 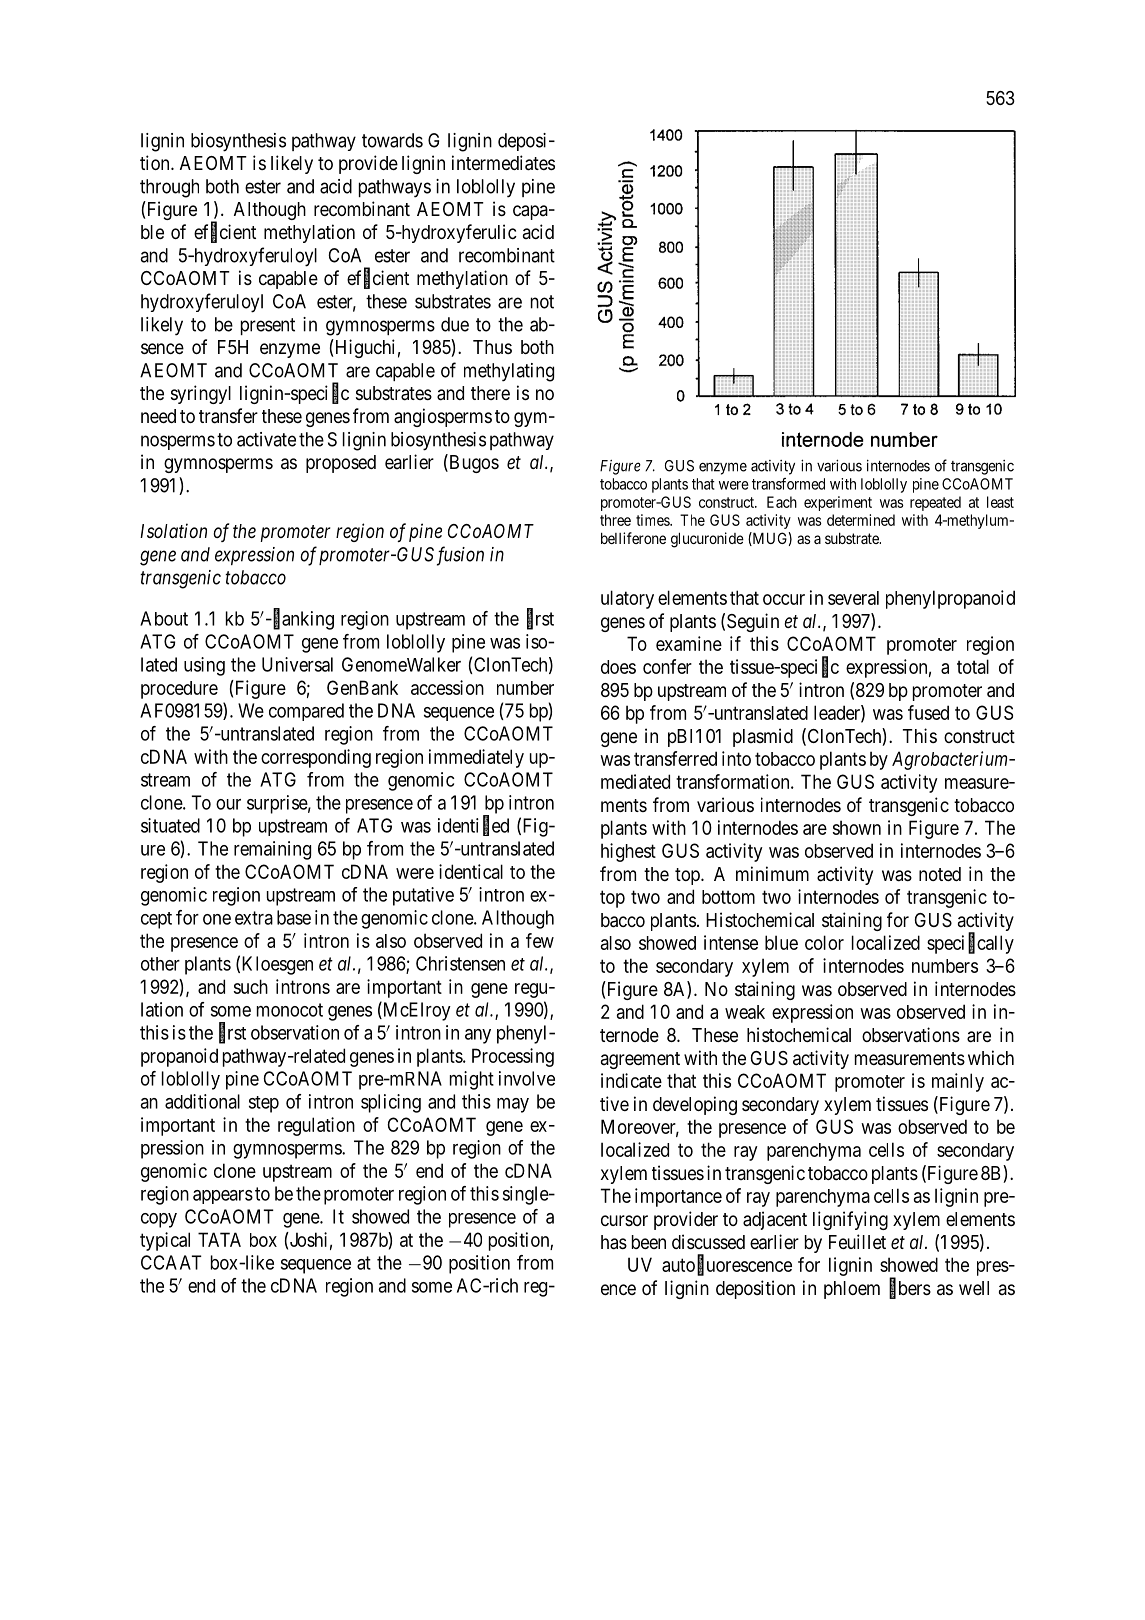 I want to click on does, so click(x=618, y=667).
